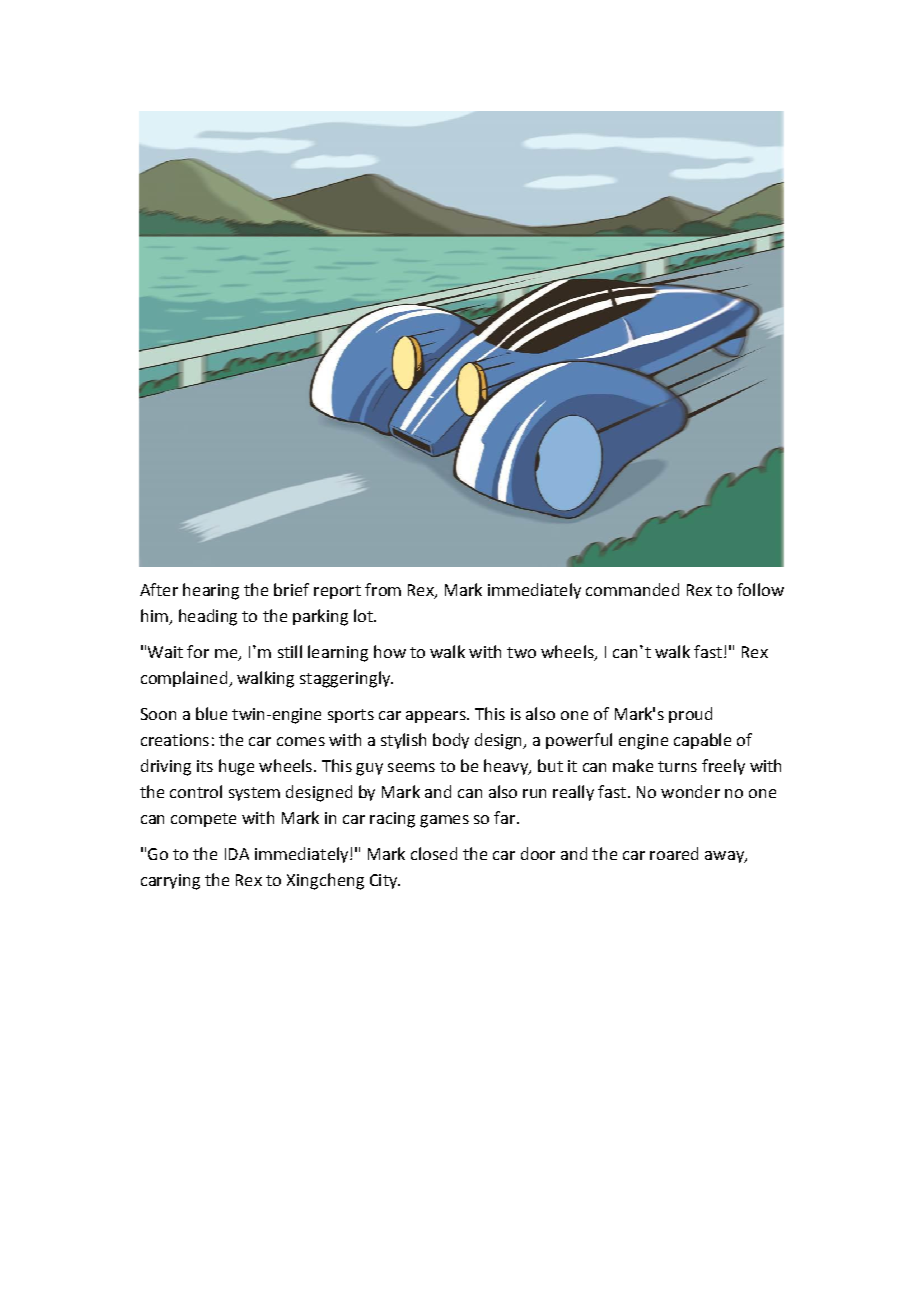 The width and height of the screenshot is (924, 1308). Describe the element at coordinates (211, 591) in the screenshot. I see `hearing` at that location.
